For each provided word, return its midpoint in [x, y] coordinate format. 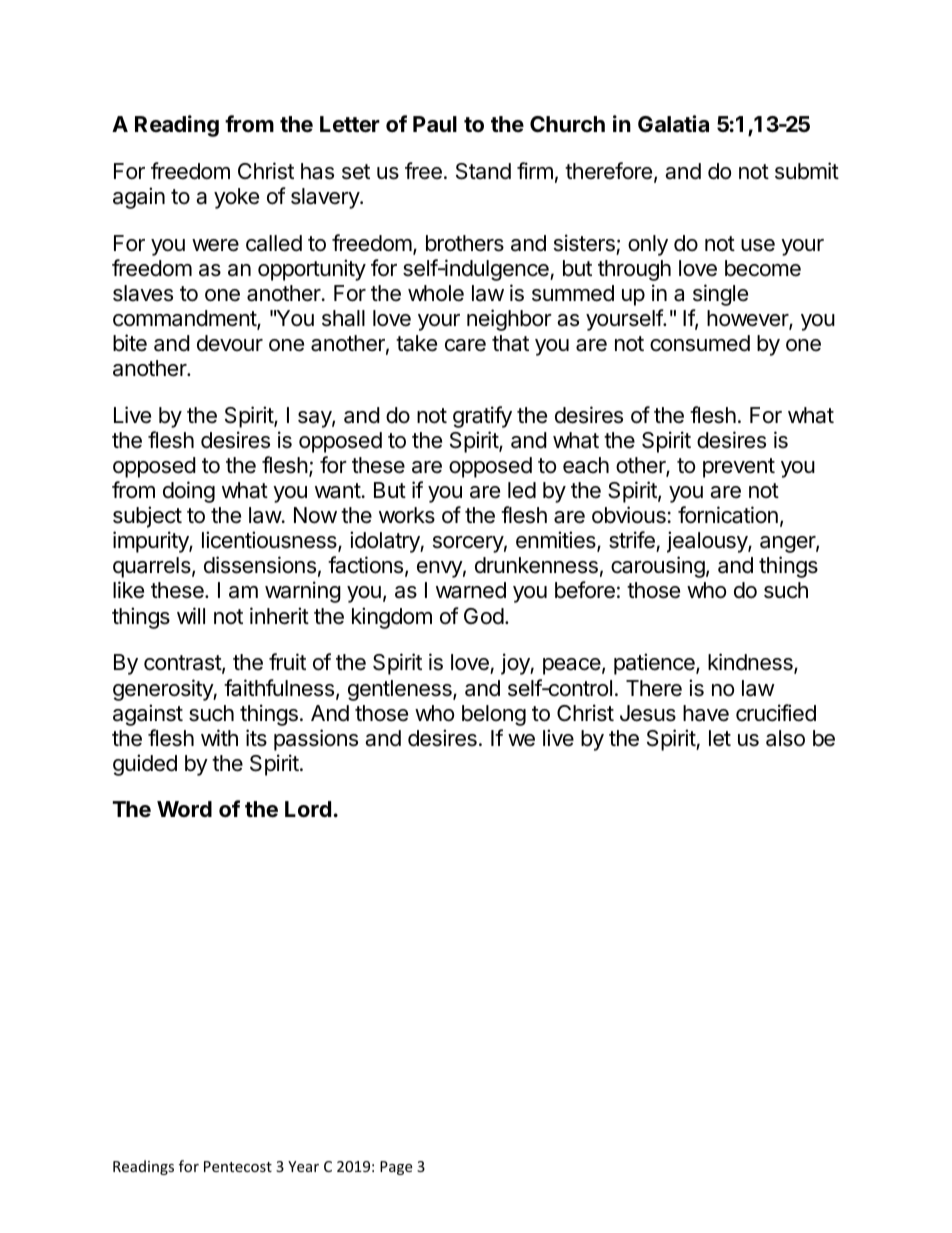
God [484, 616]
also [785, 738]
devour [230, 343]
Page [396, 1168]
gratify [482, 417]
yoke [236, 198]
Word [184, 809]
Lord [308, 809]
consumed [700, 343]
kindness [751, 663]
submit [807, 171]
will [191, 615]
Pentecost [238, 1166]
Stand [483, 171]
